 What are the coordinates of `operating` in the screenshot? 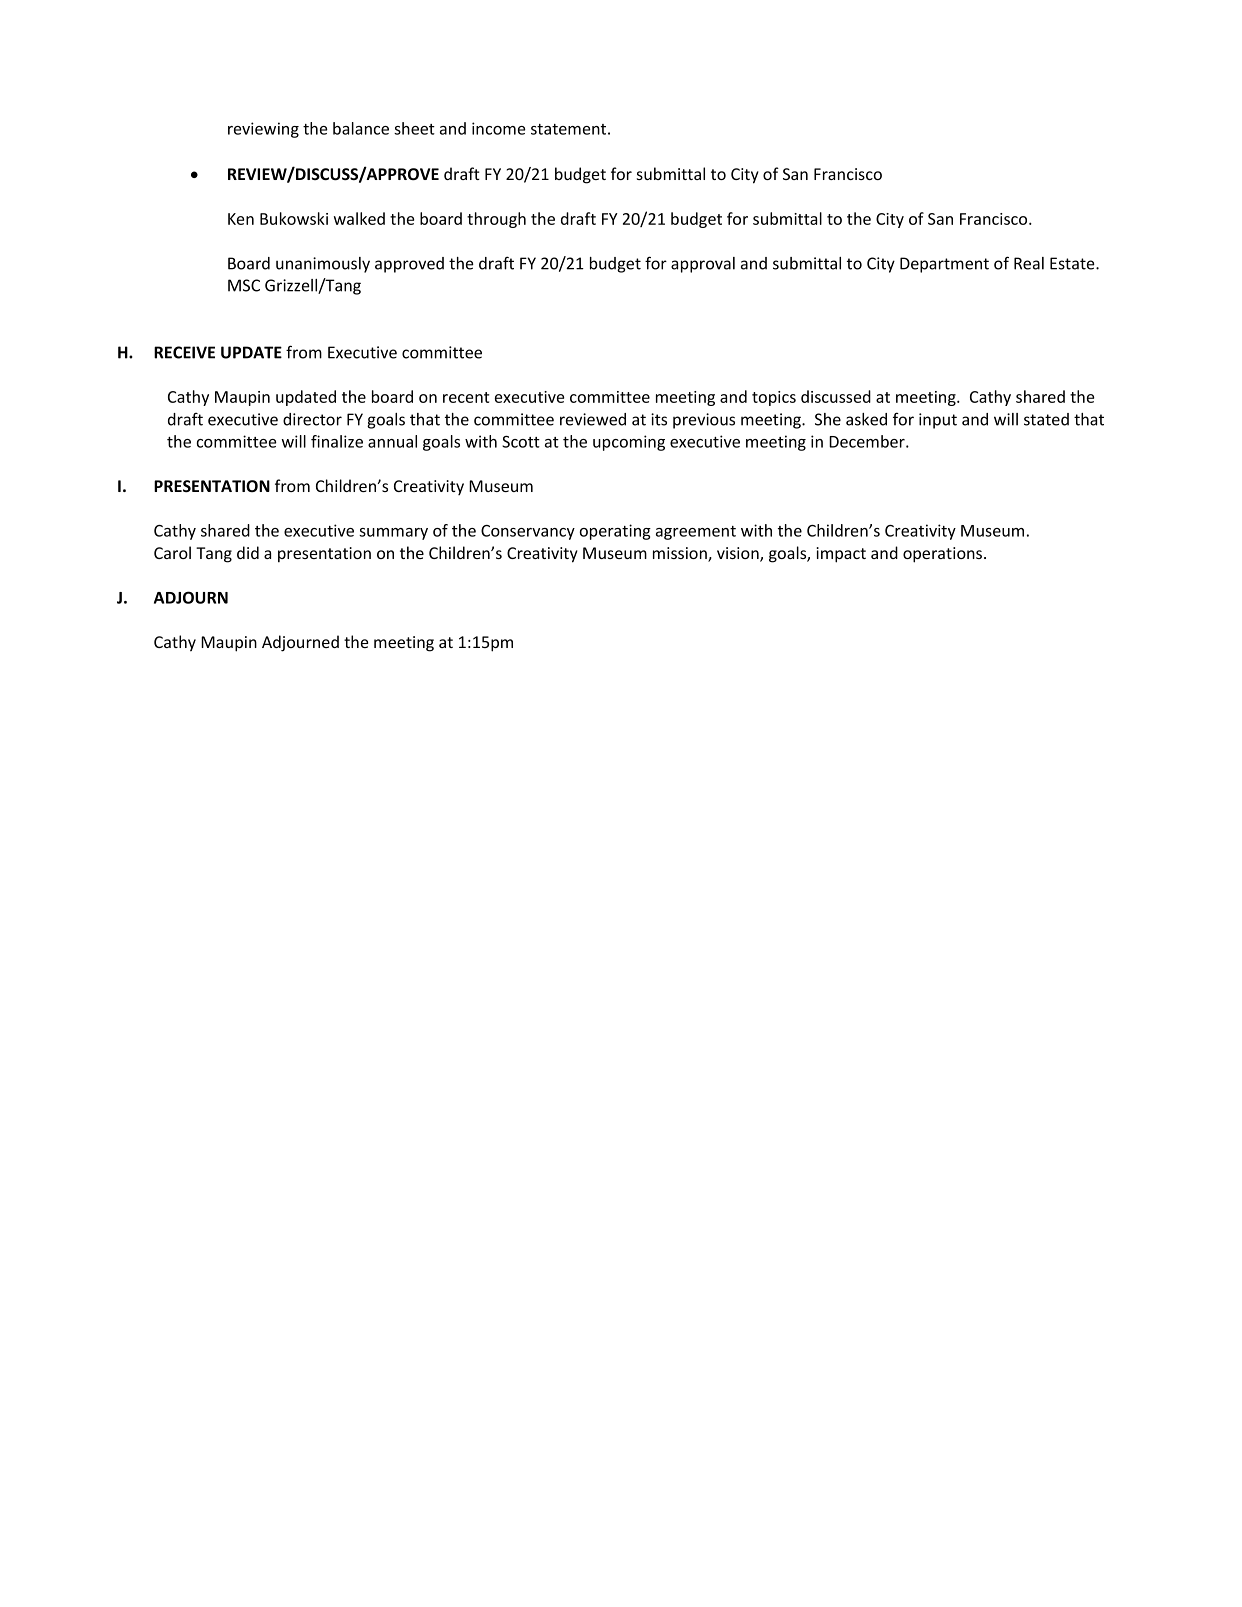 It's located at (615, 532).
